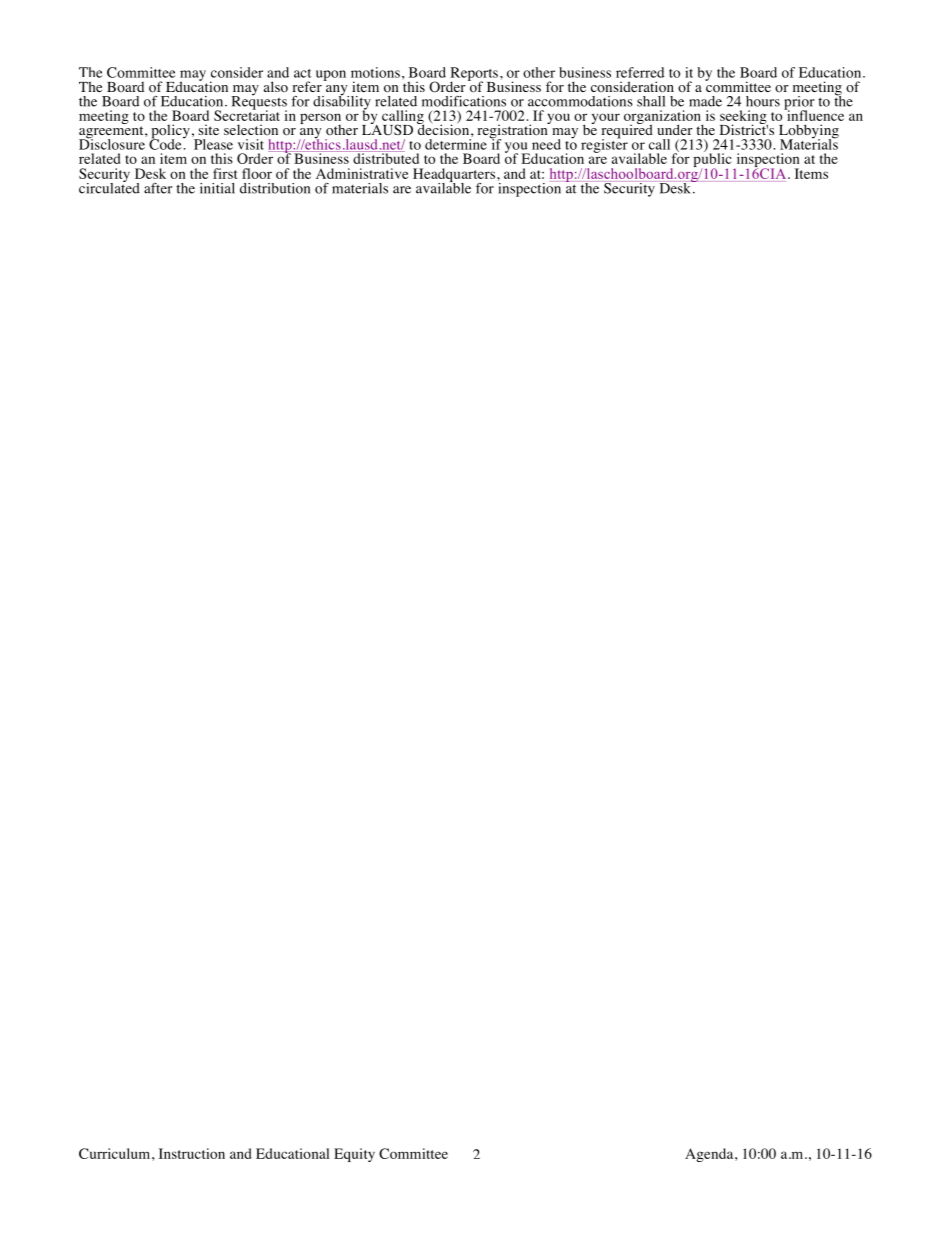  Describe the element at coordinates (192, 1153) in the screenshot. I see `Instruction` at that location.
